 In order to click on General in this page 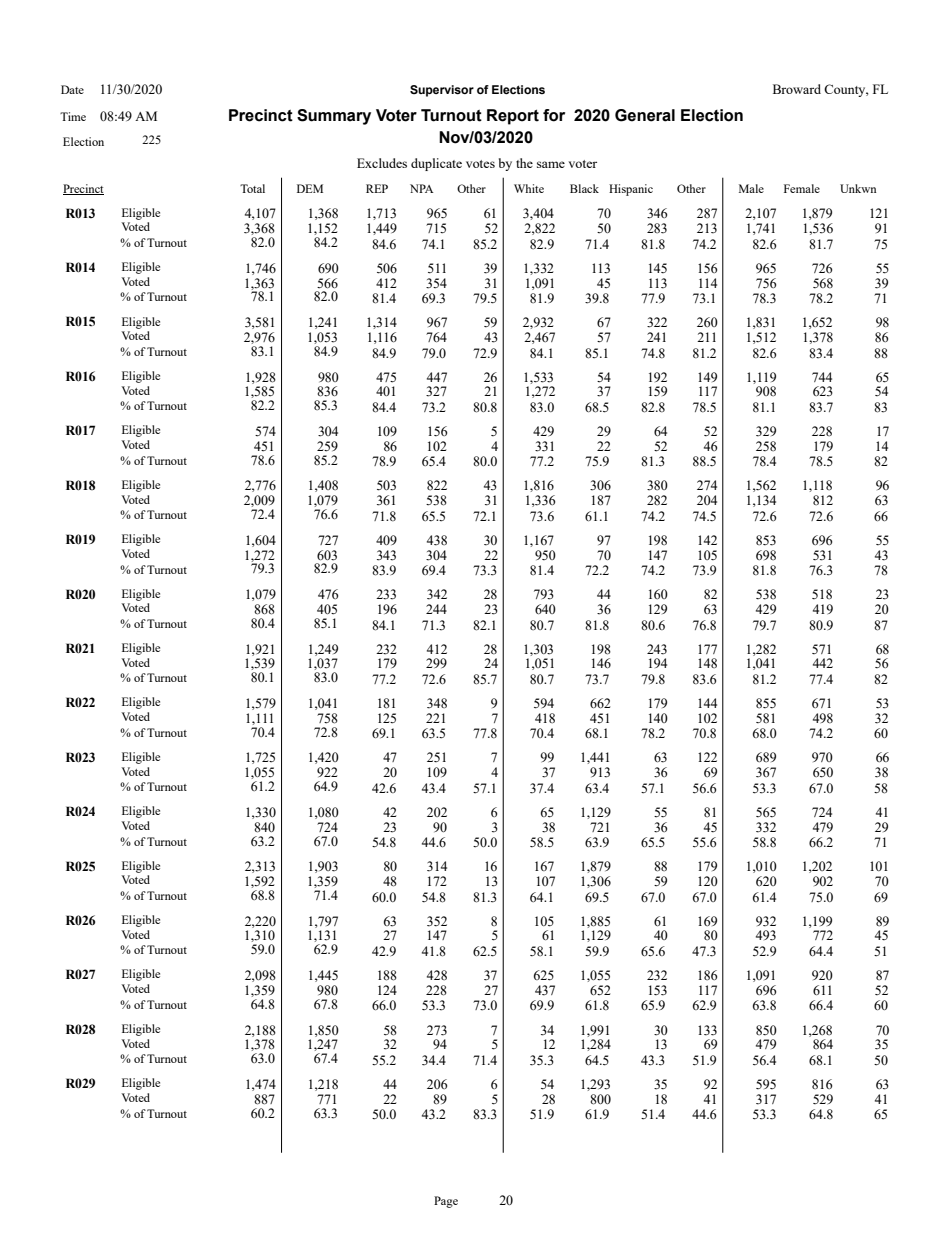, I will do `click(645, 115)`.
